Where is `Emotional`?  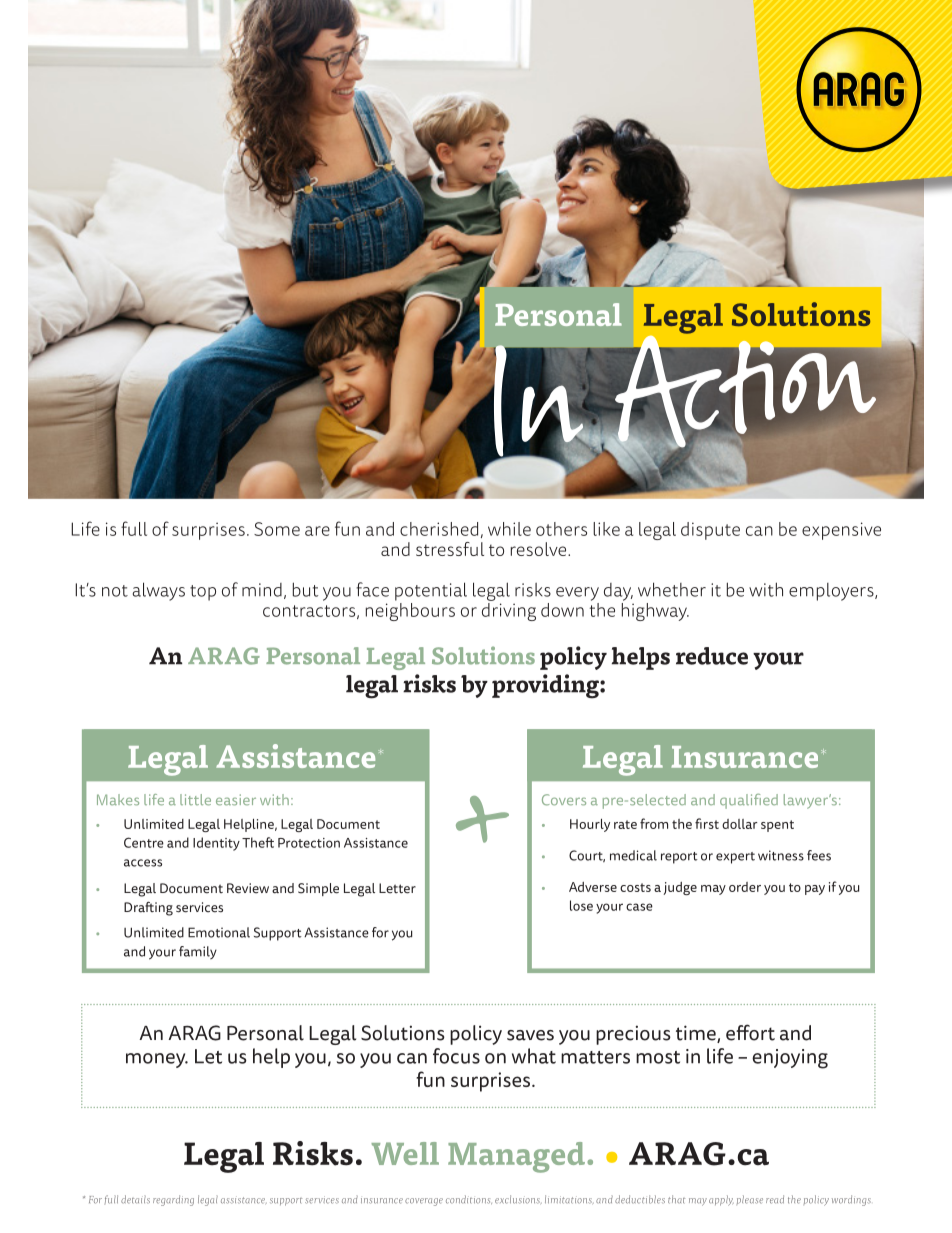
Emotional is located at coordinates (219, 932).
